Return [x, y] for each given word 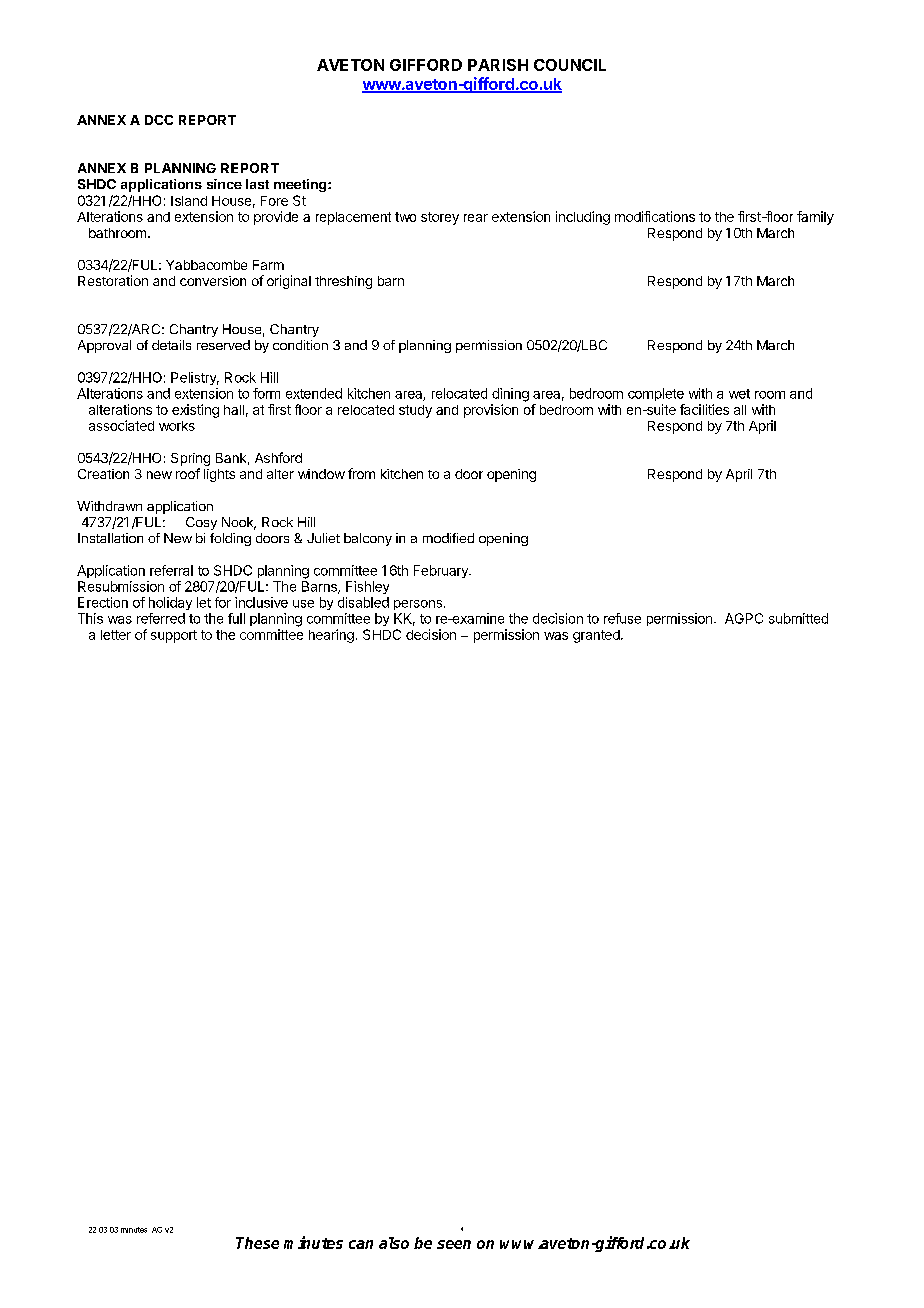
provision [491, 411]
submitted [798, 618]
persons [418, 605]
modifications [655, 216]
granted [597, 636]
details [171, 345]
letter [116, 635]
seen [454, 1244]
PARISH [498, 65]
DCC [159, 120]
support [174, 636]
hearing [331, 636]
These [257, 1243]
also [394, 1243]
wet [739, 394]
